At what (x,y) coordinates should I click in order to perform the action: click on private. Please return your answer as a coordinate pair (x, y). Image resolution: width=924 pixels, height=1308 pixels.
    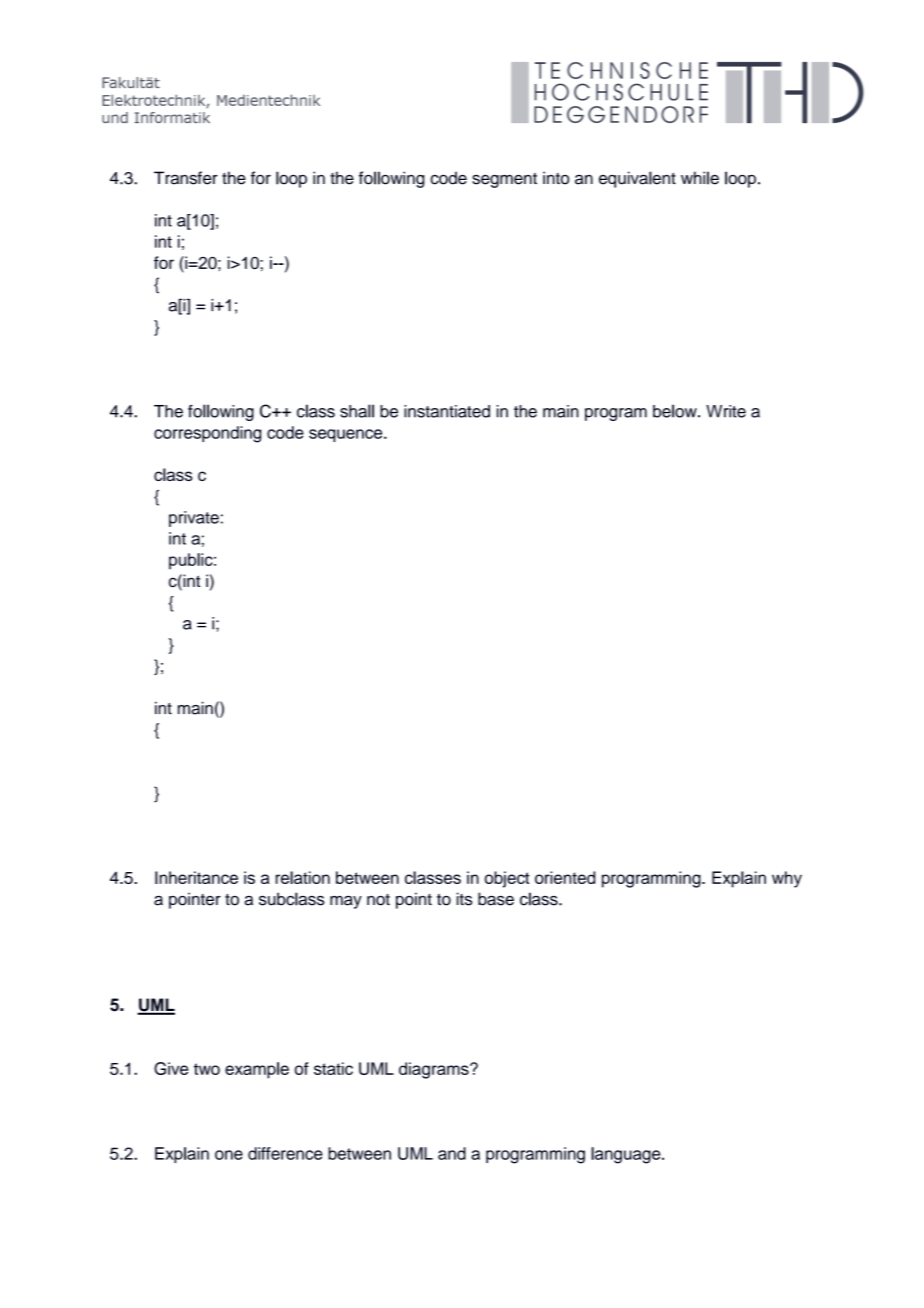
    Looking at the image, I should click on (194, 519).
